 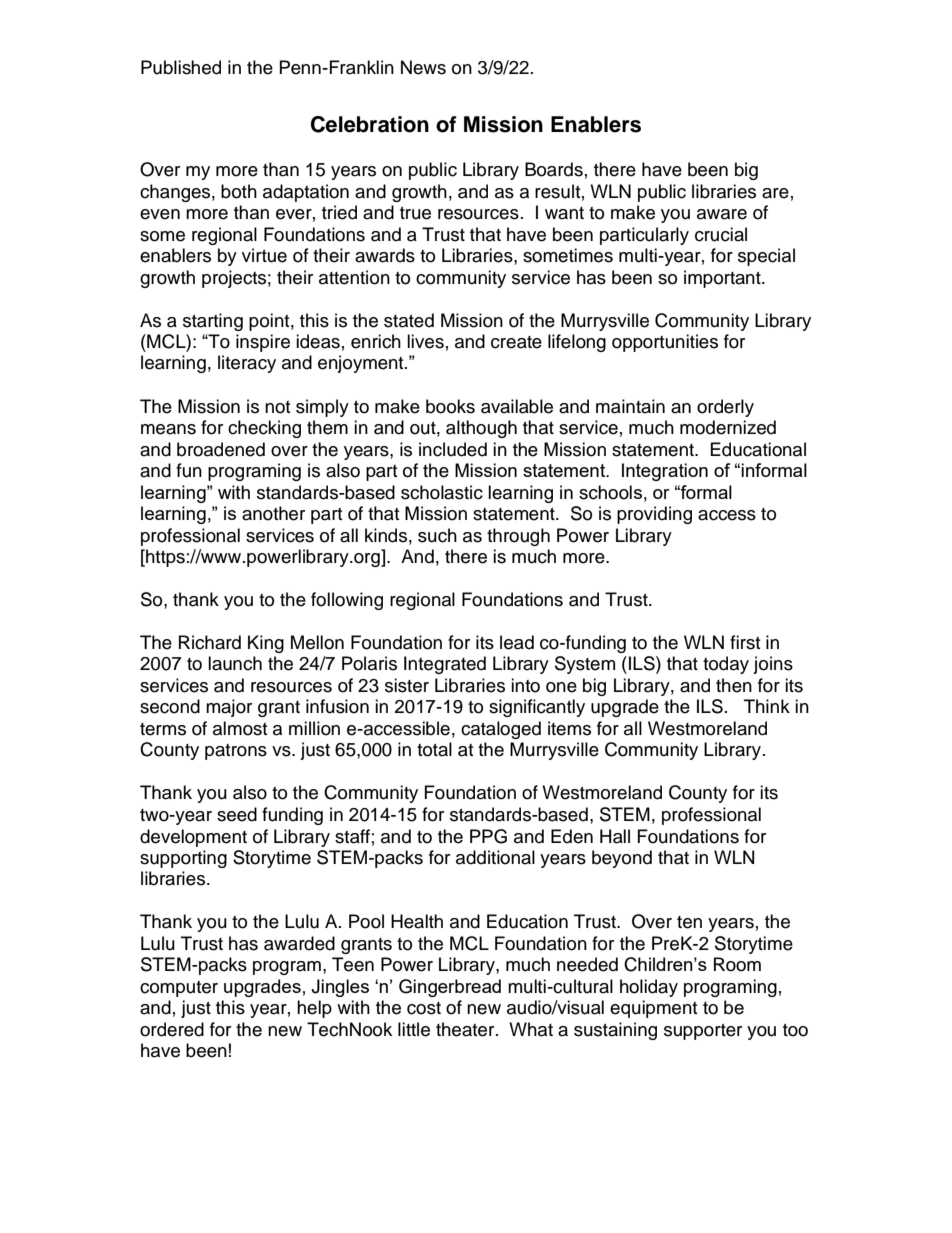 I want to click on Gingerbread, so click(x=450, y=988).
